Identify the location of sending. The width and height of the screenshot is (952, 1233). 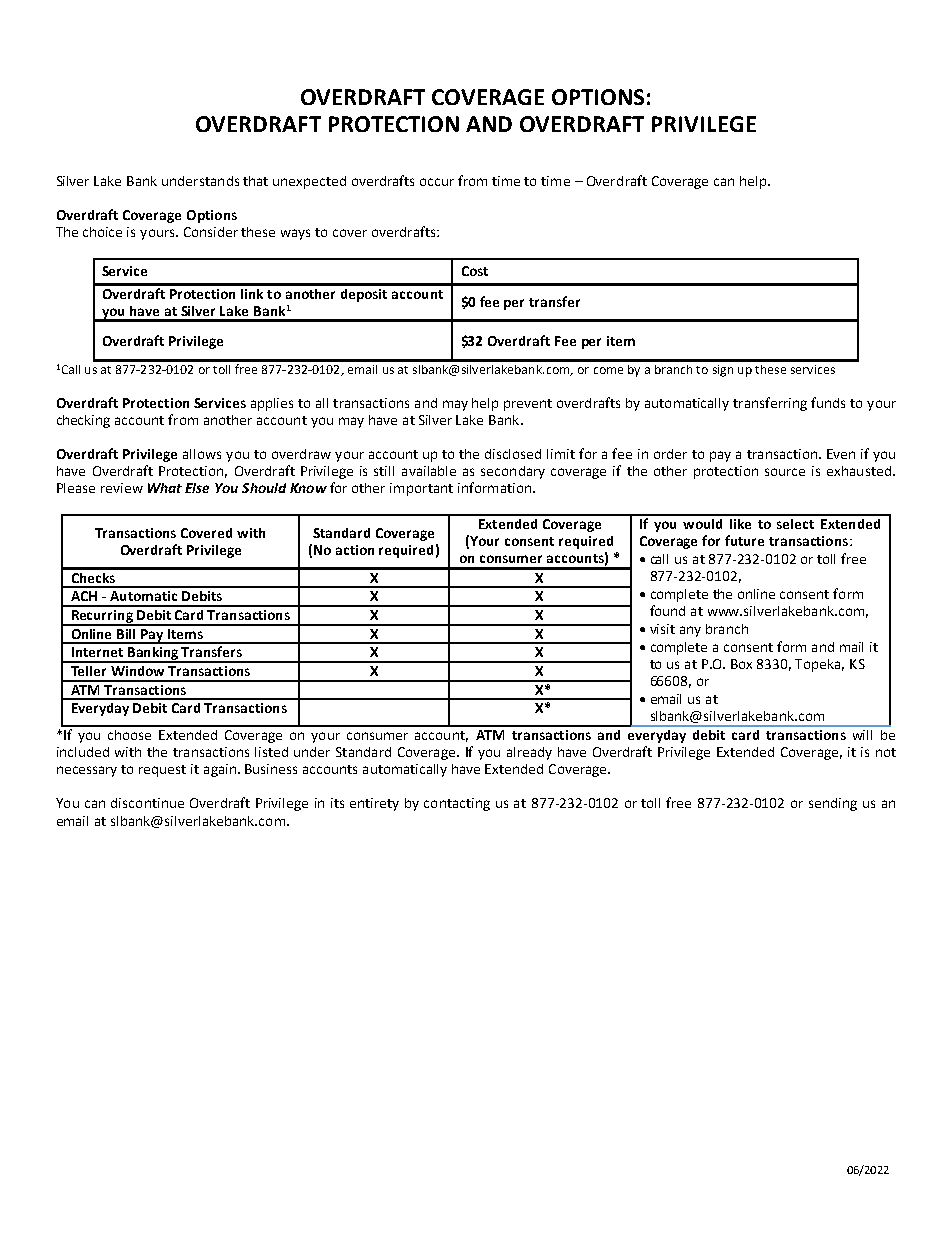
(833, 804).
